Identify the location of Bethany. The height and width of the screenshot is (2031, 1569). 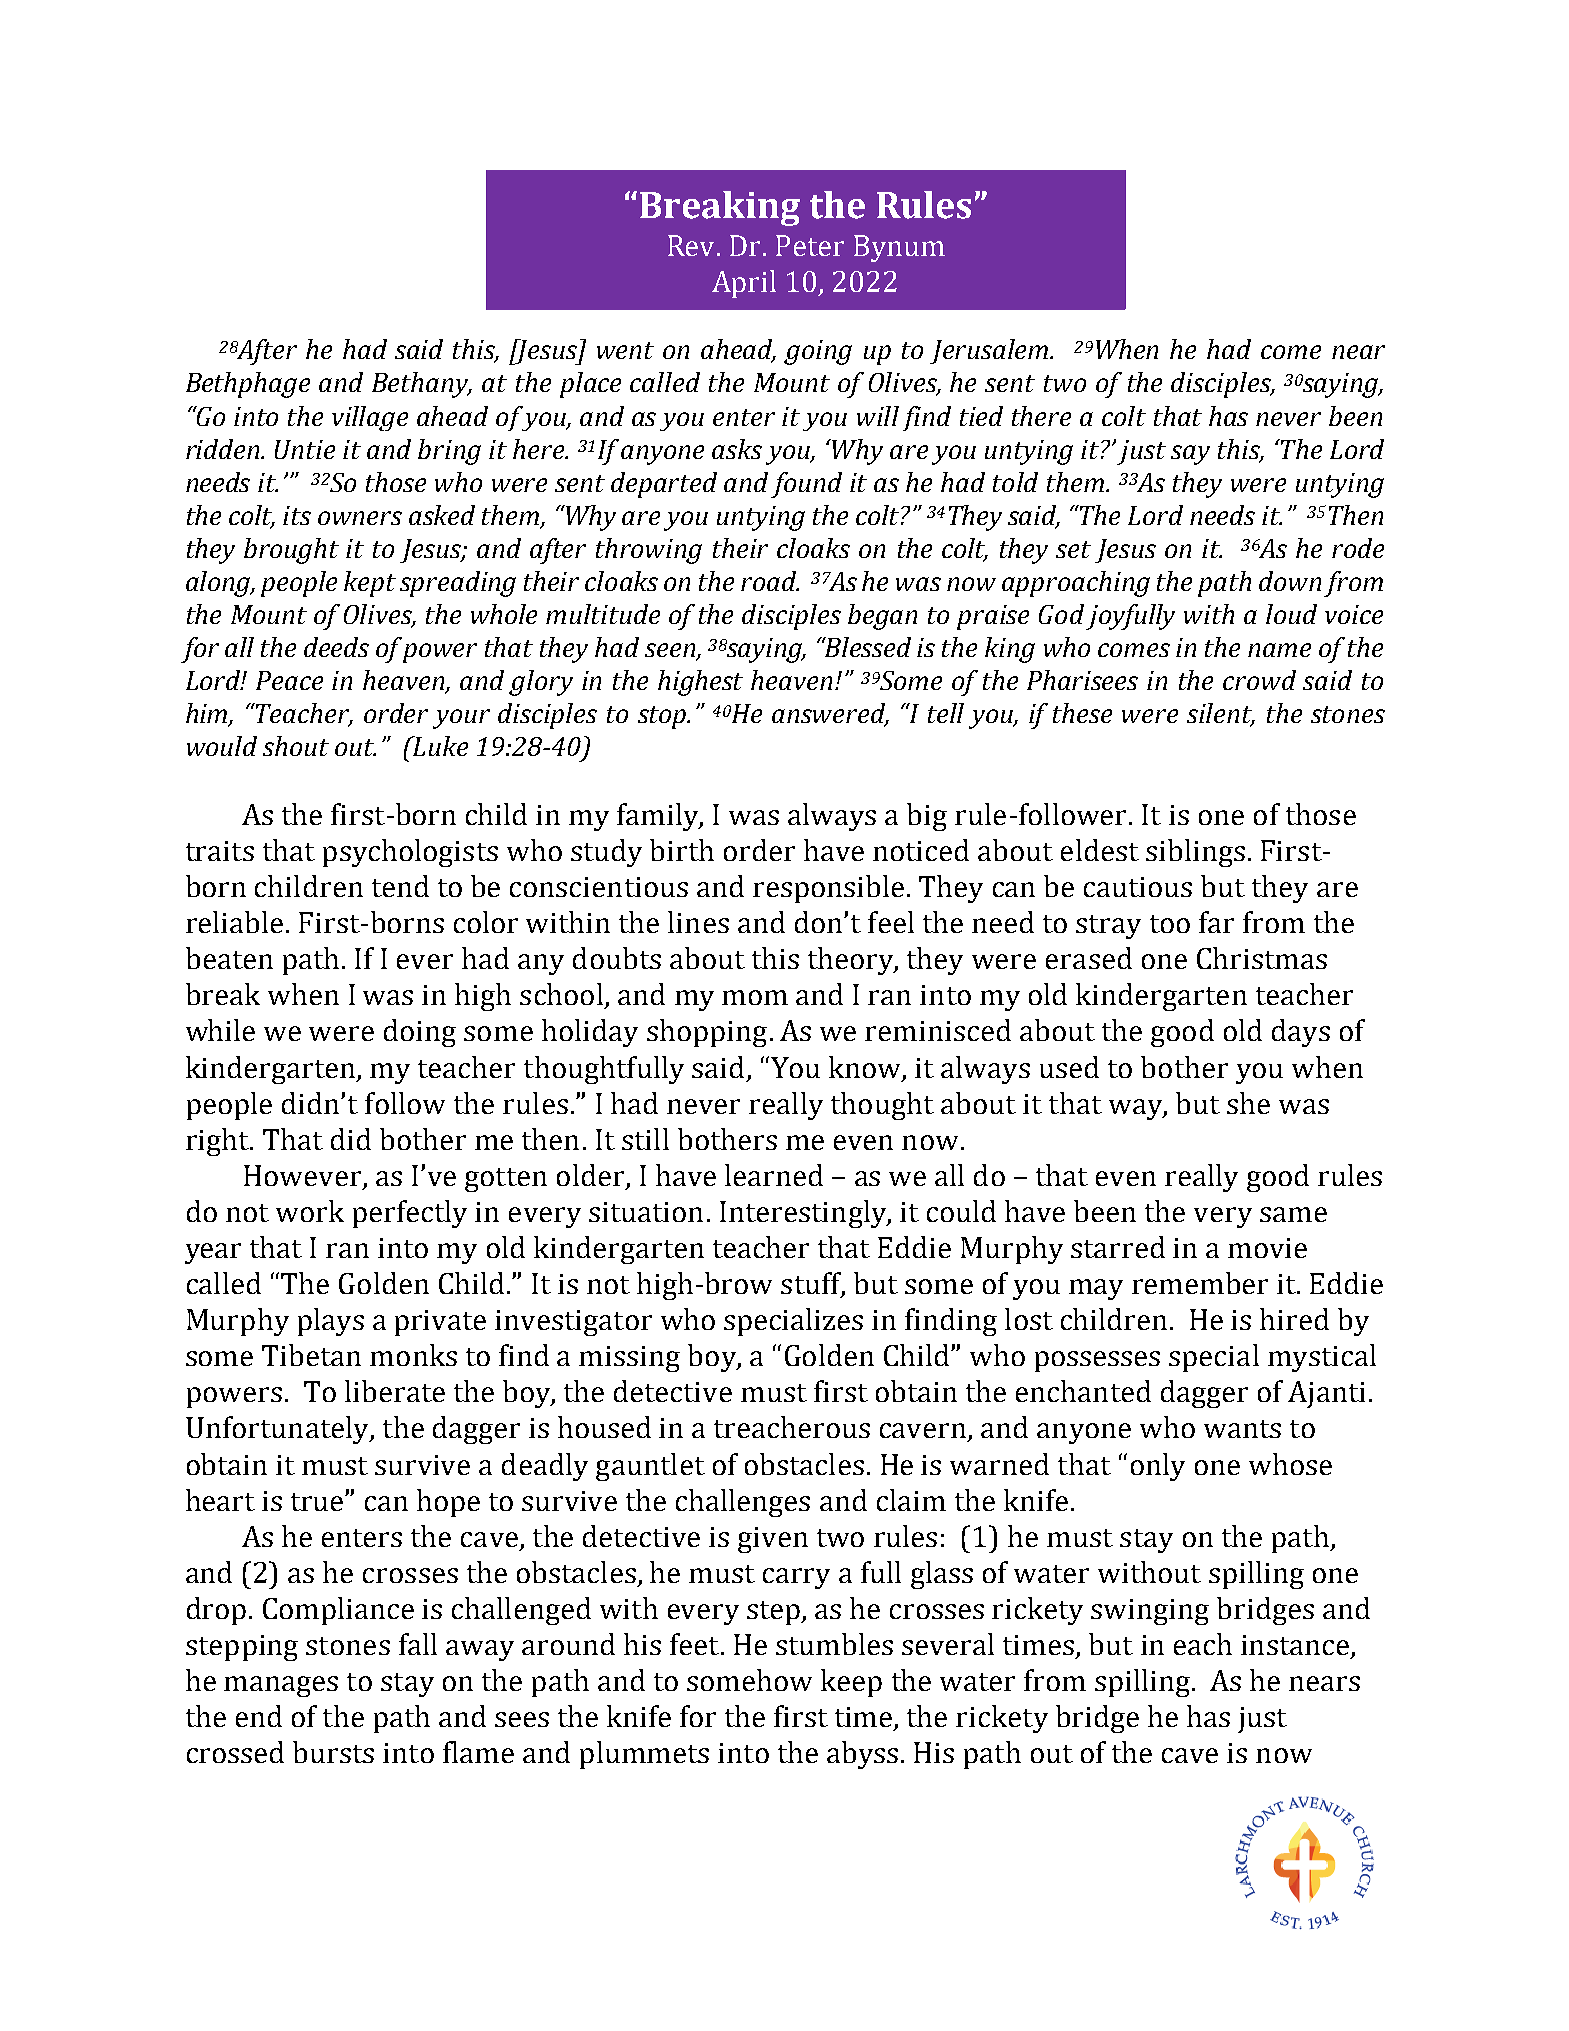
(422, 385).
